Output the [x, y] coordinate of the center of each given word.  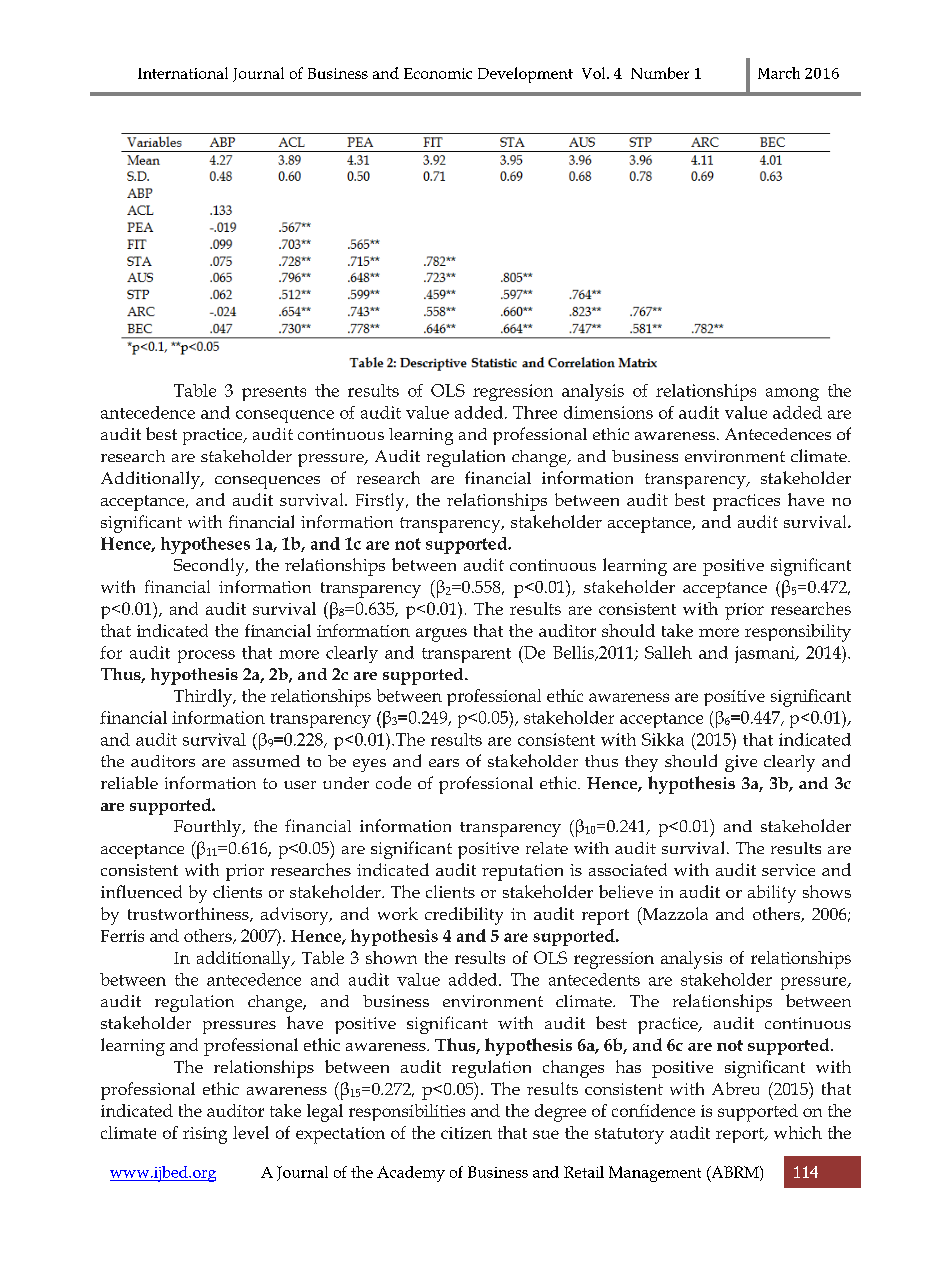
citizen [466, 1133]
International [183, 73]
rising [205, 1135]
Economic [438, 73]
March [779, 73]
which [798, 1132]
